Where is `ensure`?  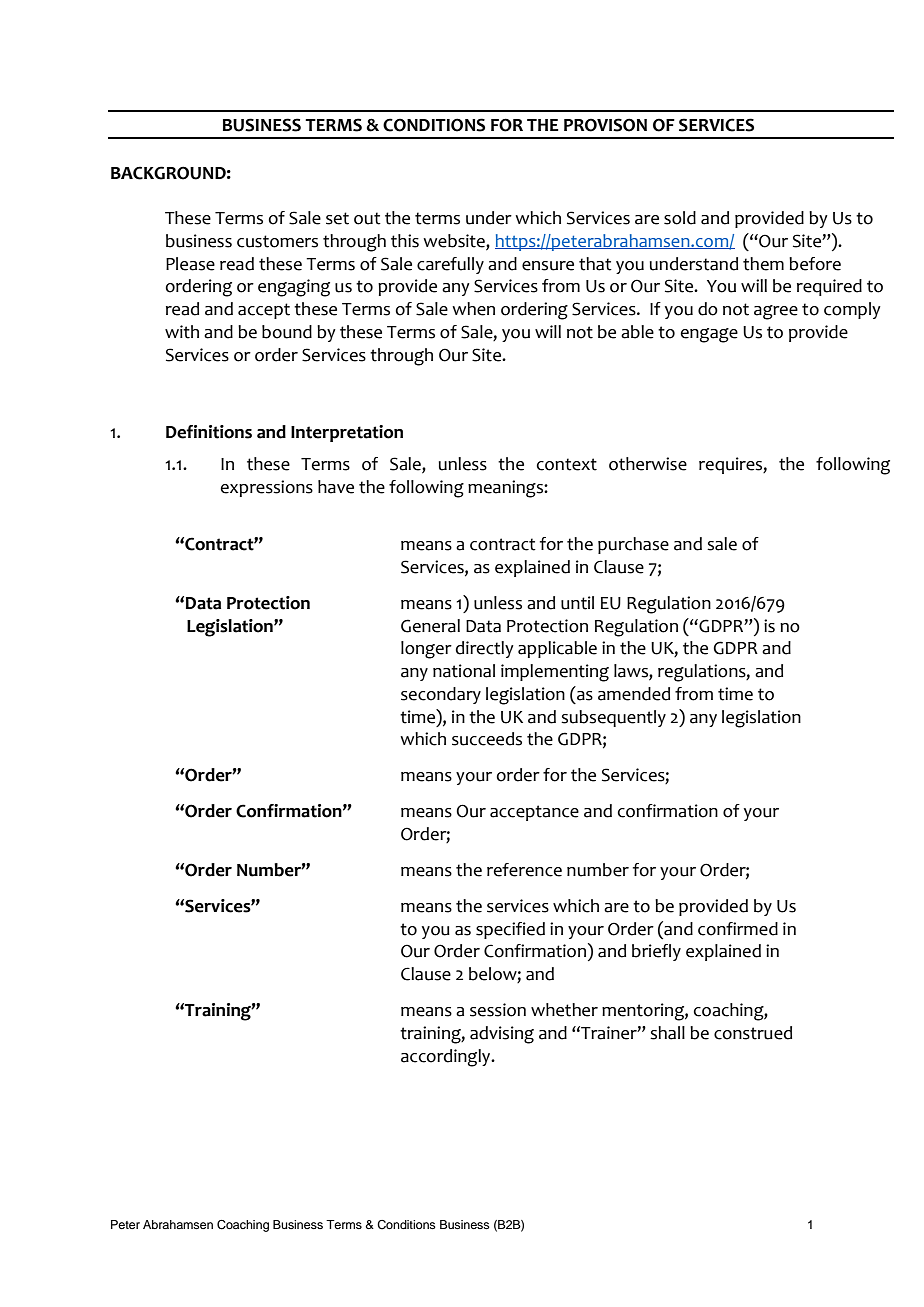 ensure is located at coordinates (548, 266).
